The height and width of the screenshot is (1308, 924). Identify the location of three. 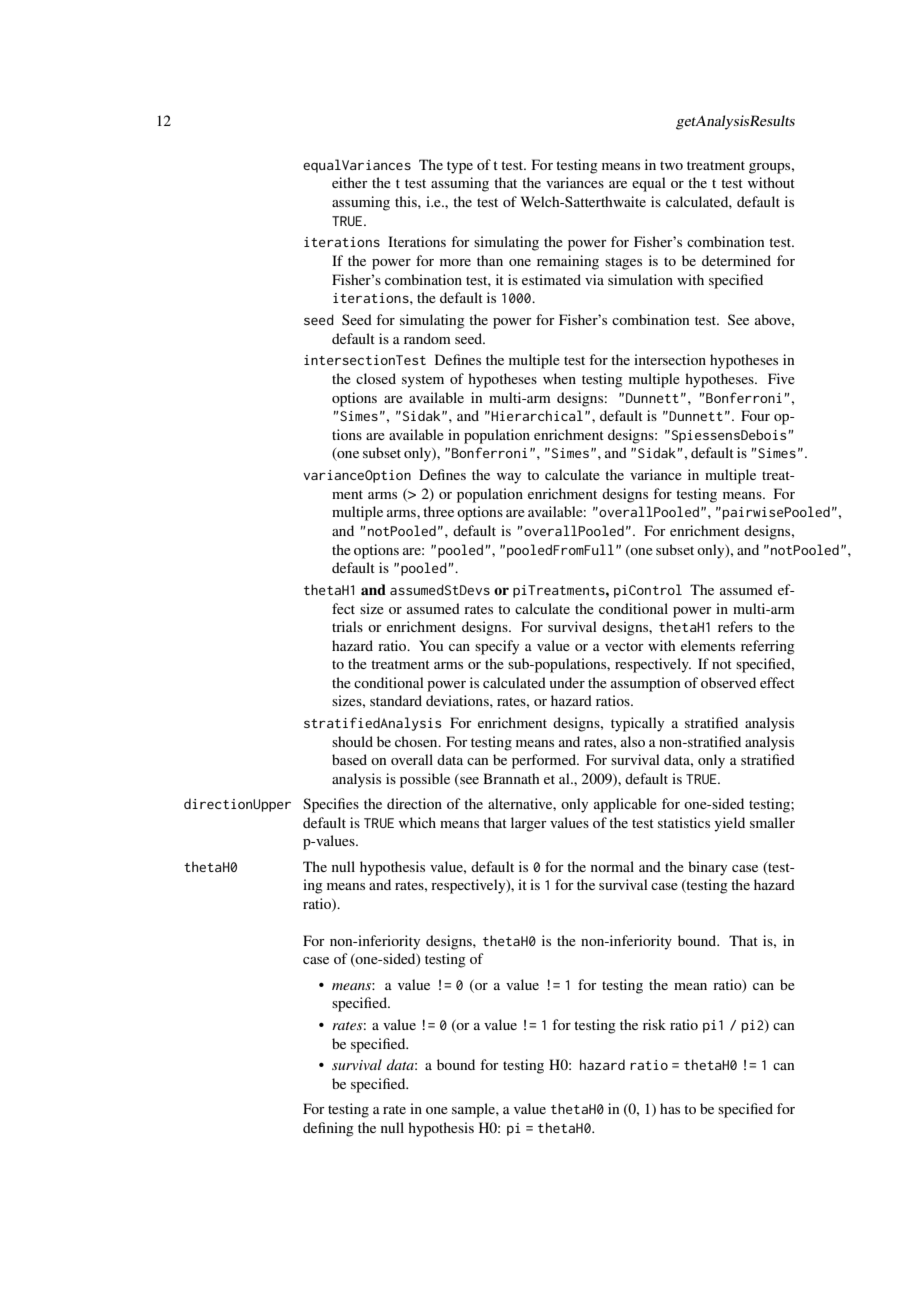
(438, 511).
